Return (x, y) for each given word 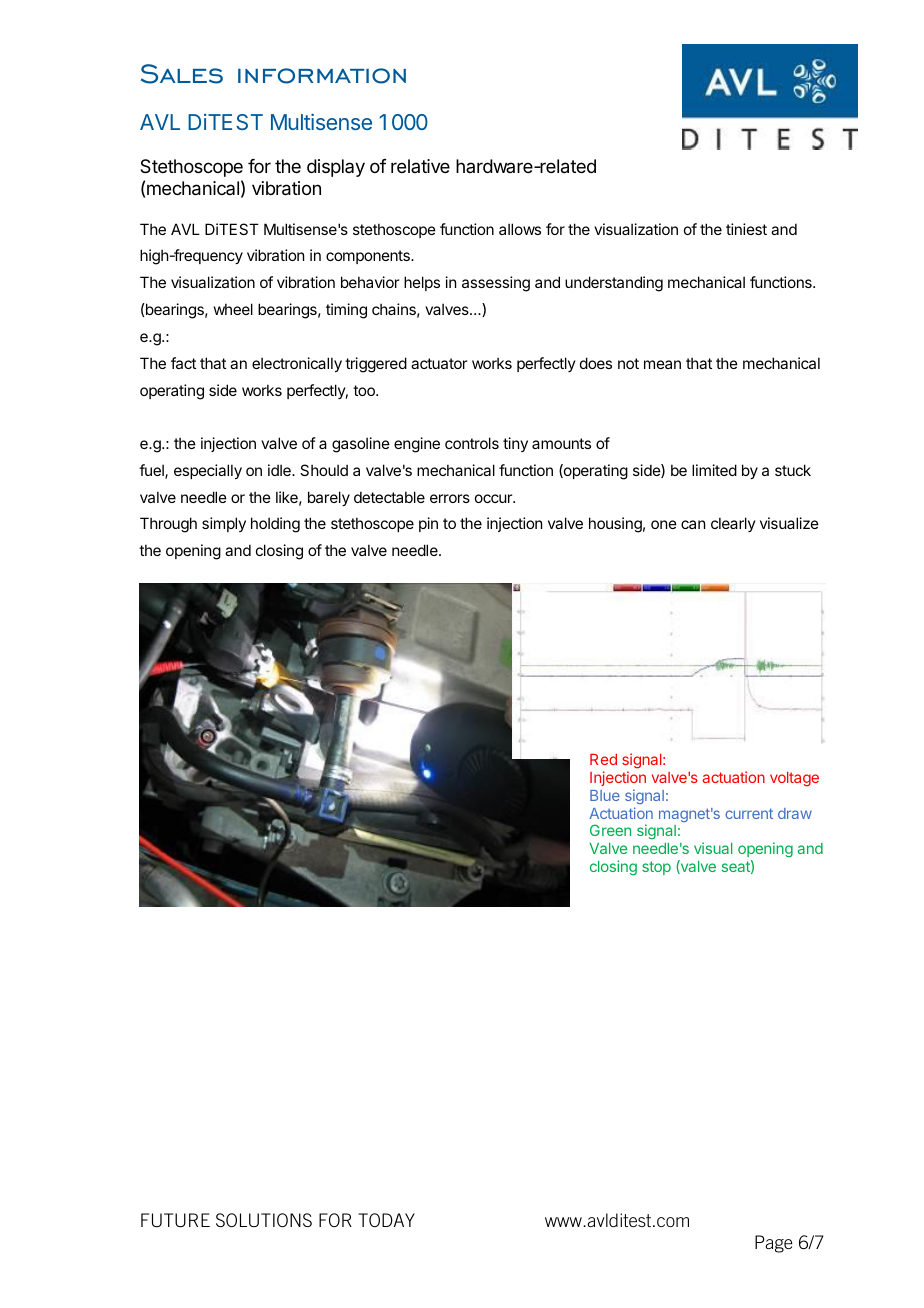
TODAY (386, 1220)
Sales (182, 74)
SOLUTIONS (264, 1220)
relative (420, 166)
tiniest (746, 229)
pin (428, 524)
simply (224, 524)
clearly (733, 524)
